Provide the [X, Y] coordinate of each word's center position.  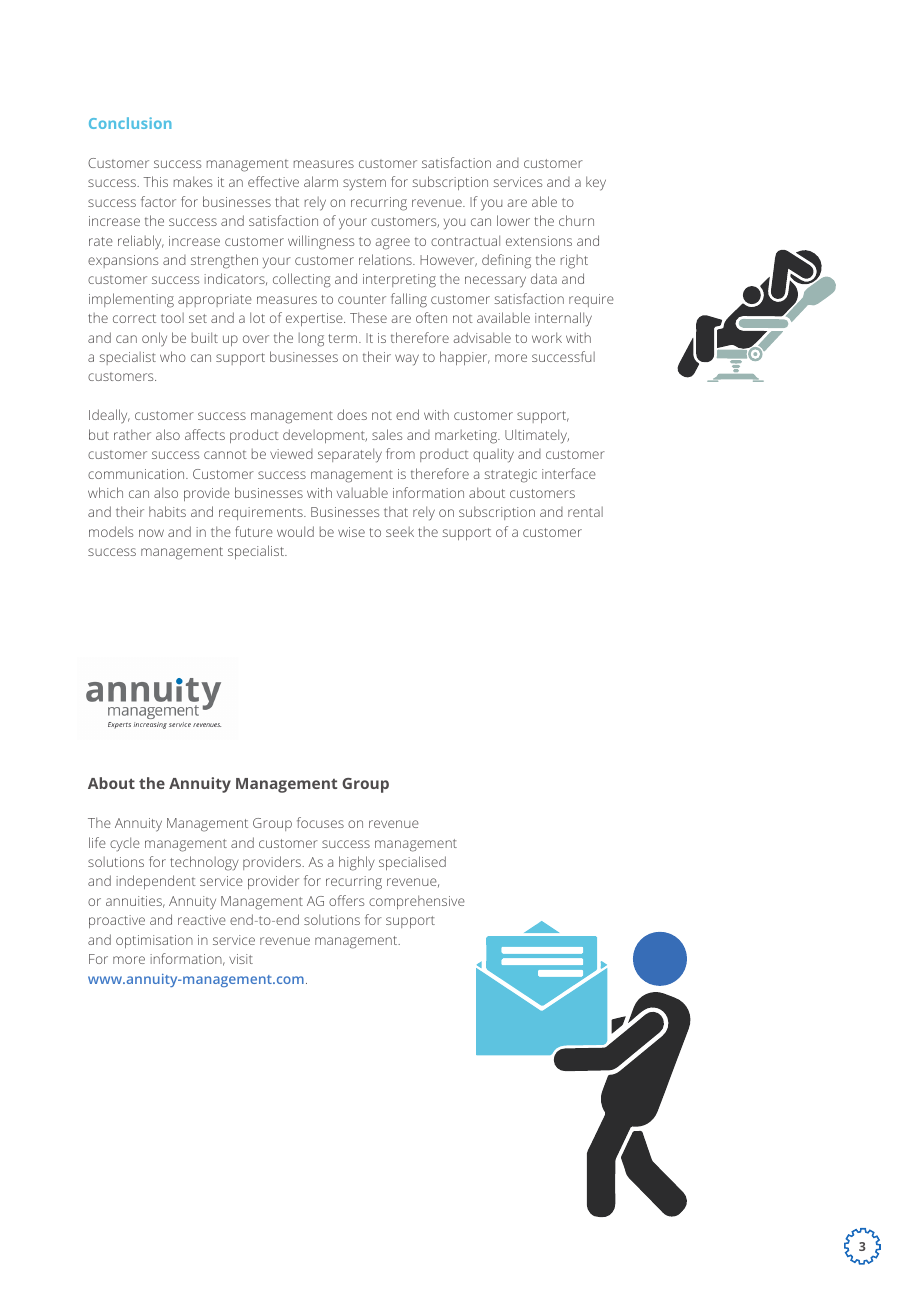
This [155, 181]
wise [351, 532]
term [344, 338]
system [364, 184]
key [596, 183]
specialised [412, 863]
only [154, 339]
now [151, 533]
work [547, 337]
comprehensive [417, 902]
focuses [320, 822]
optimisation [154, 941]
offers [346, 900]
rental [585, 512]
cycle [125, 844]
